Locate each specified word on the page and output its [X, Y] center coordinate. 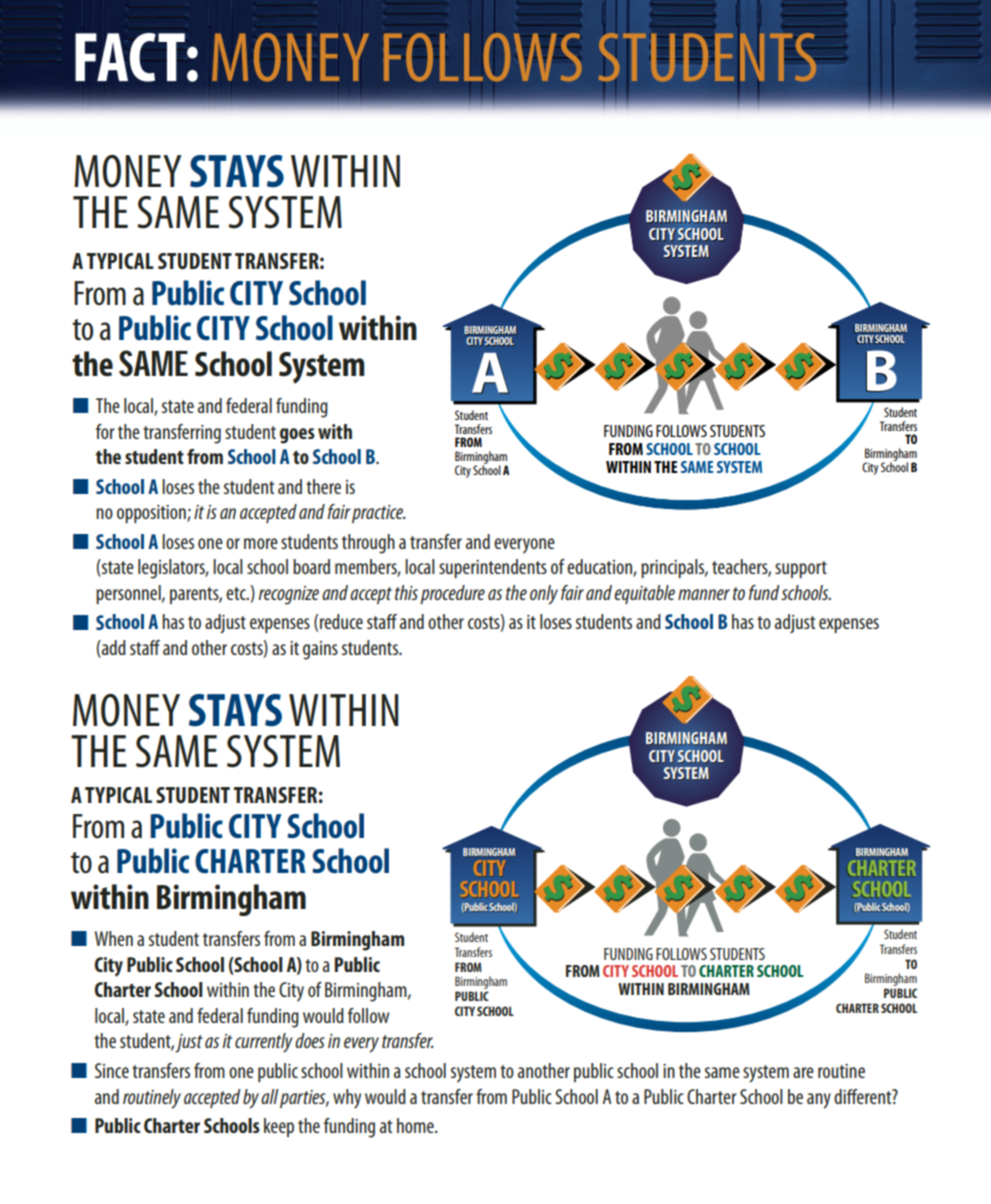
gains [320, 650]
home [416, 1125]
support [801, 569]
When [114, 938]
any [819, 1101]
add [113, 649]
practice [379, 514]
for [105, 431]
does [310, 1040]
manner [704, 594]
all [269, 1096]
